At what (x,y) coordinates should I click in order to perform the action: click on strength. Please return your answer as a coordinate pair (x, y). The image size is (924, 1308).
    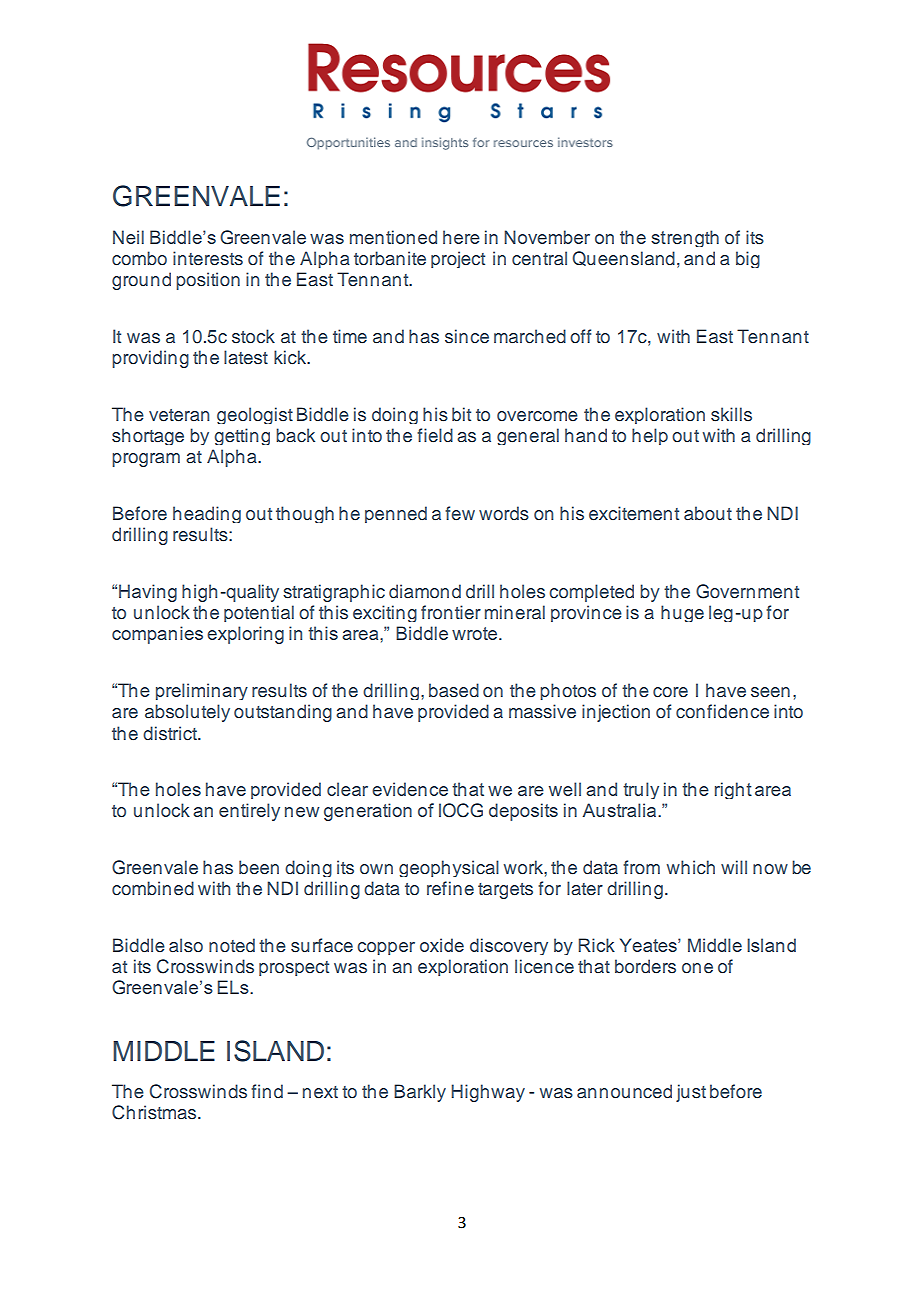
    Looking at the image, I should click on (685, 238).
